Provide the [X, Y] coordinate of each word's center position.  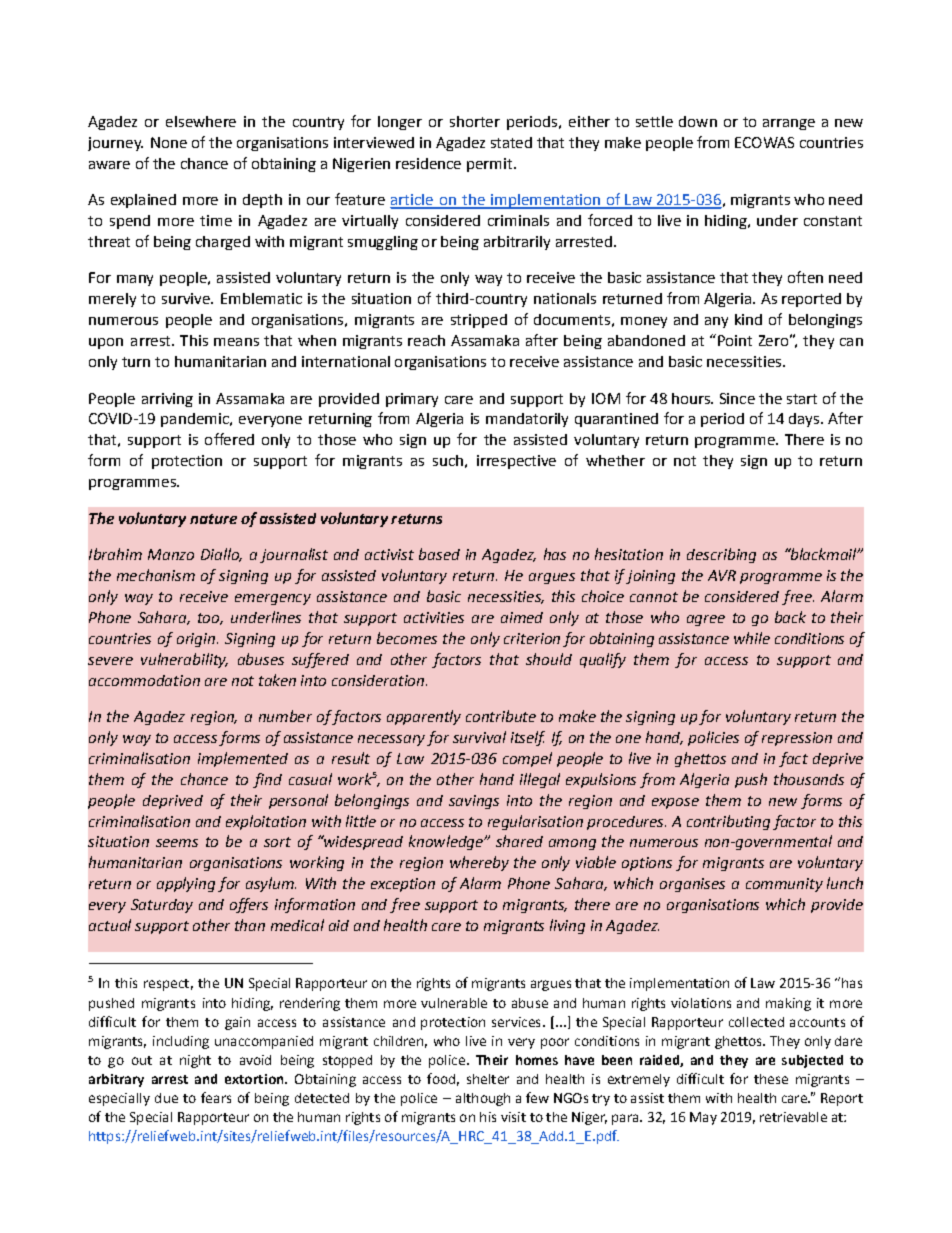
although [483, 1099]
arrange [789, 124]
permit [491, 165]
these [771, 1079]
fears [216, 1097]
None [169, 142]
